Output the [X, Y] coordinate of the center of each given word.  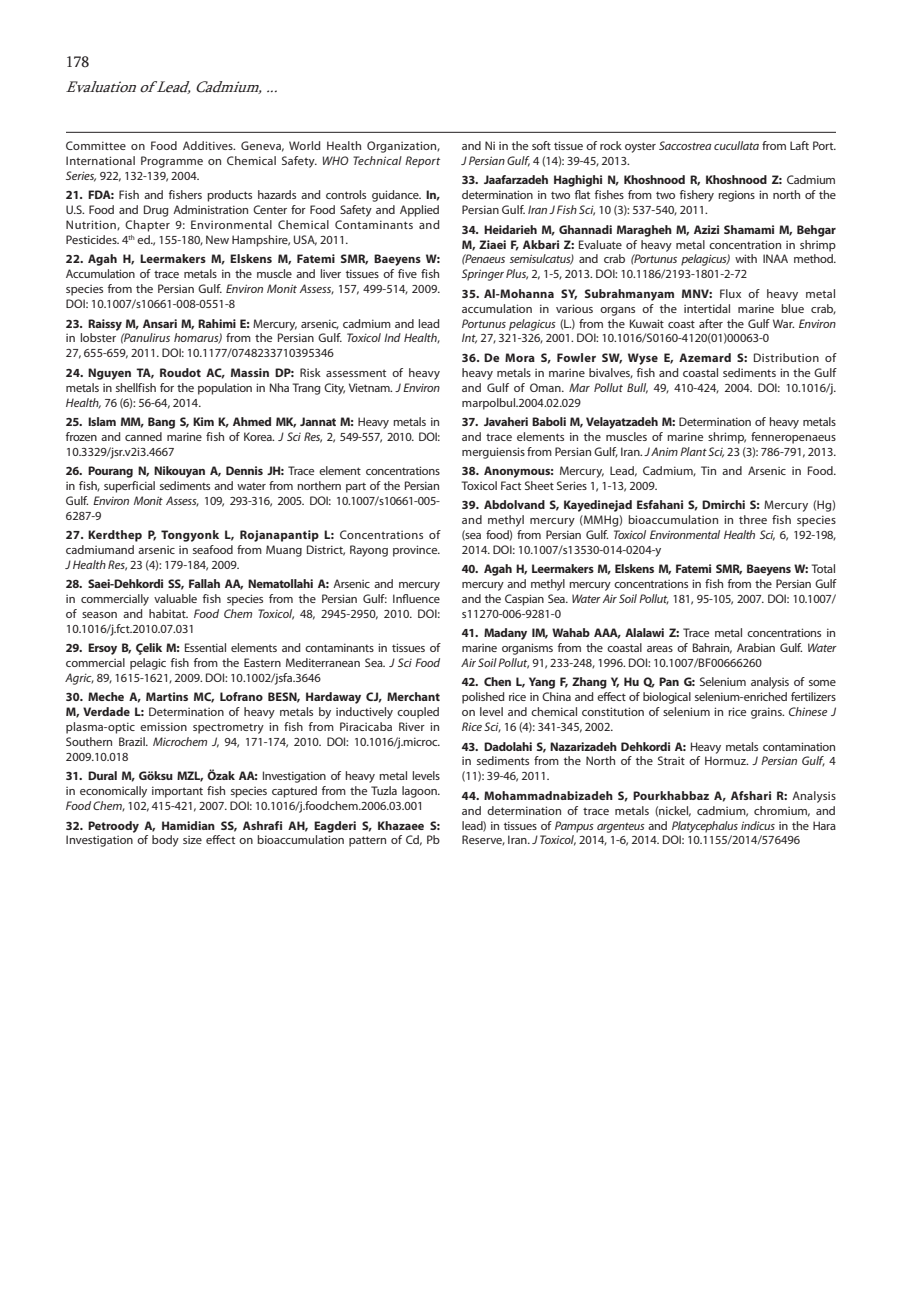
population [225, 389]
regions [736, 196]
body [165, 841]
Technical [377, 160]
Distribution [786, 357]
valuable [175, 598]
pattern [367, 841]
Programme [172, 162]
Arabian [756, 647]
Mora [520, 357]
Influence [416, 598]
